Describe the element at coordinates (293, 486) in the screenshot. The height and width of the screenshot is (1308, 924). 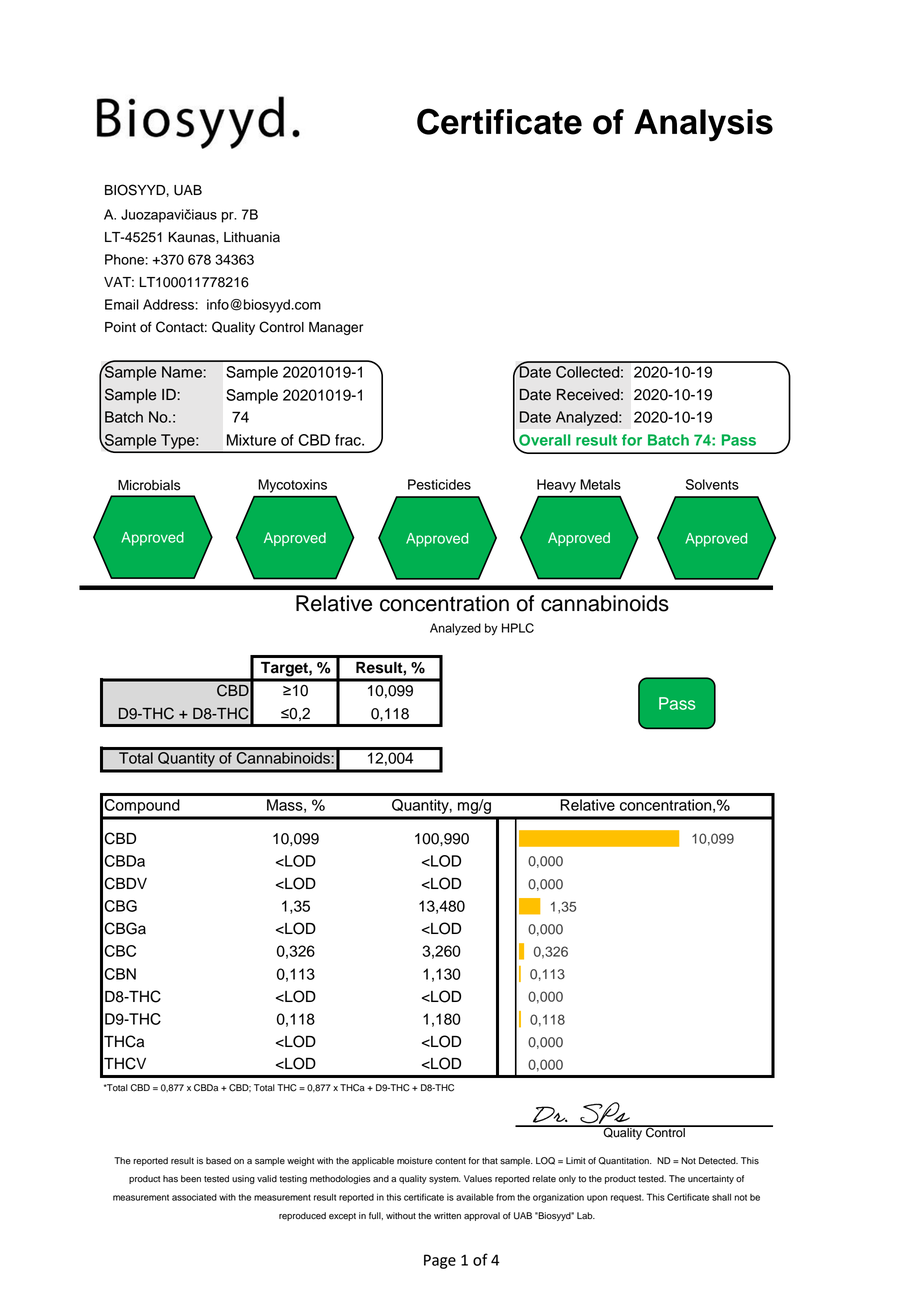
I see `Mycotoxins` at that location.
